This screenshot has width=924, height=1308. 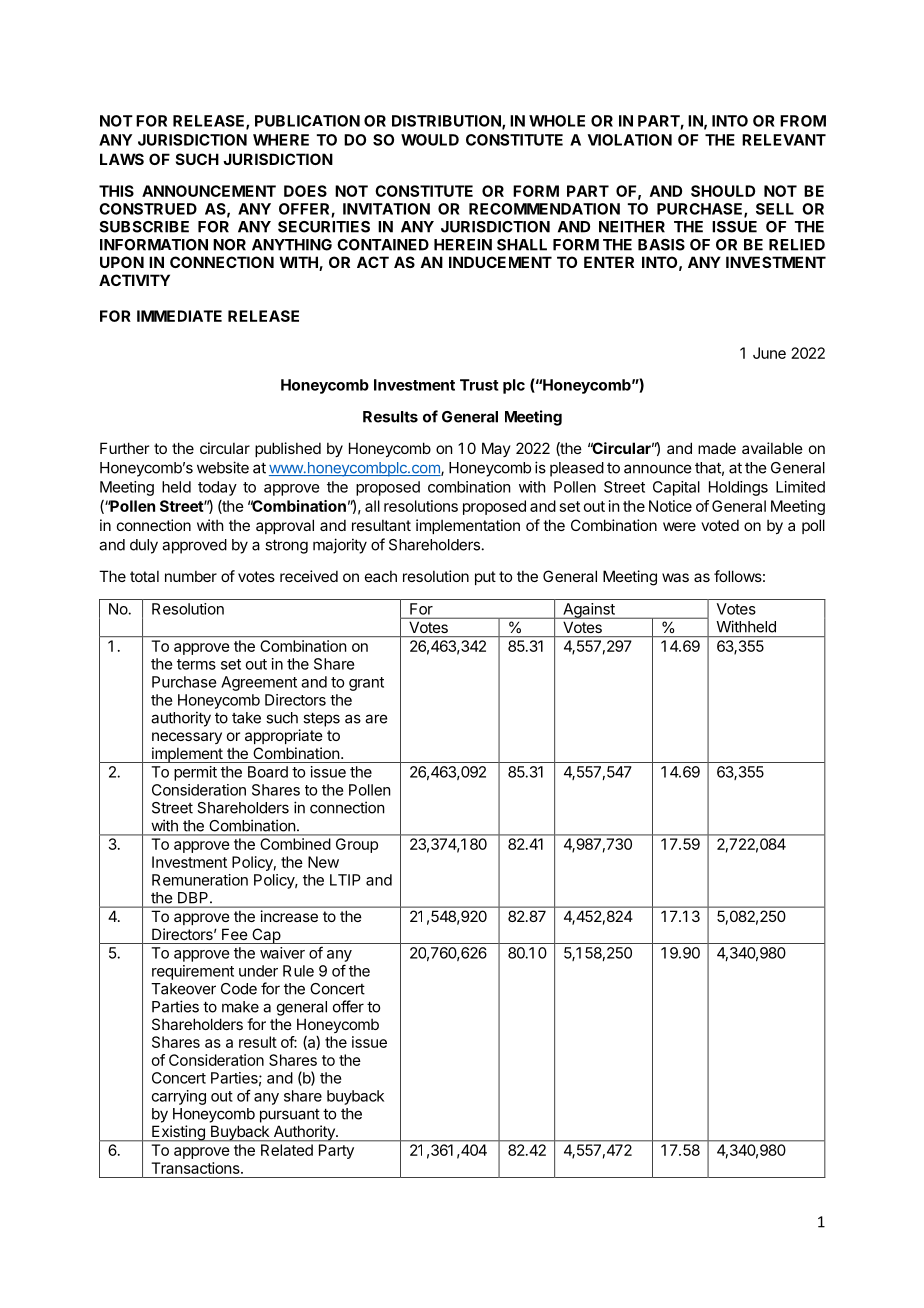 What do you see at coordinates (675, 577) in the screenshot?
I see `was` at bounding box center [675, 577].
